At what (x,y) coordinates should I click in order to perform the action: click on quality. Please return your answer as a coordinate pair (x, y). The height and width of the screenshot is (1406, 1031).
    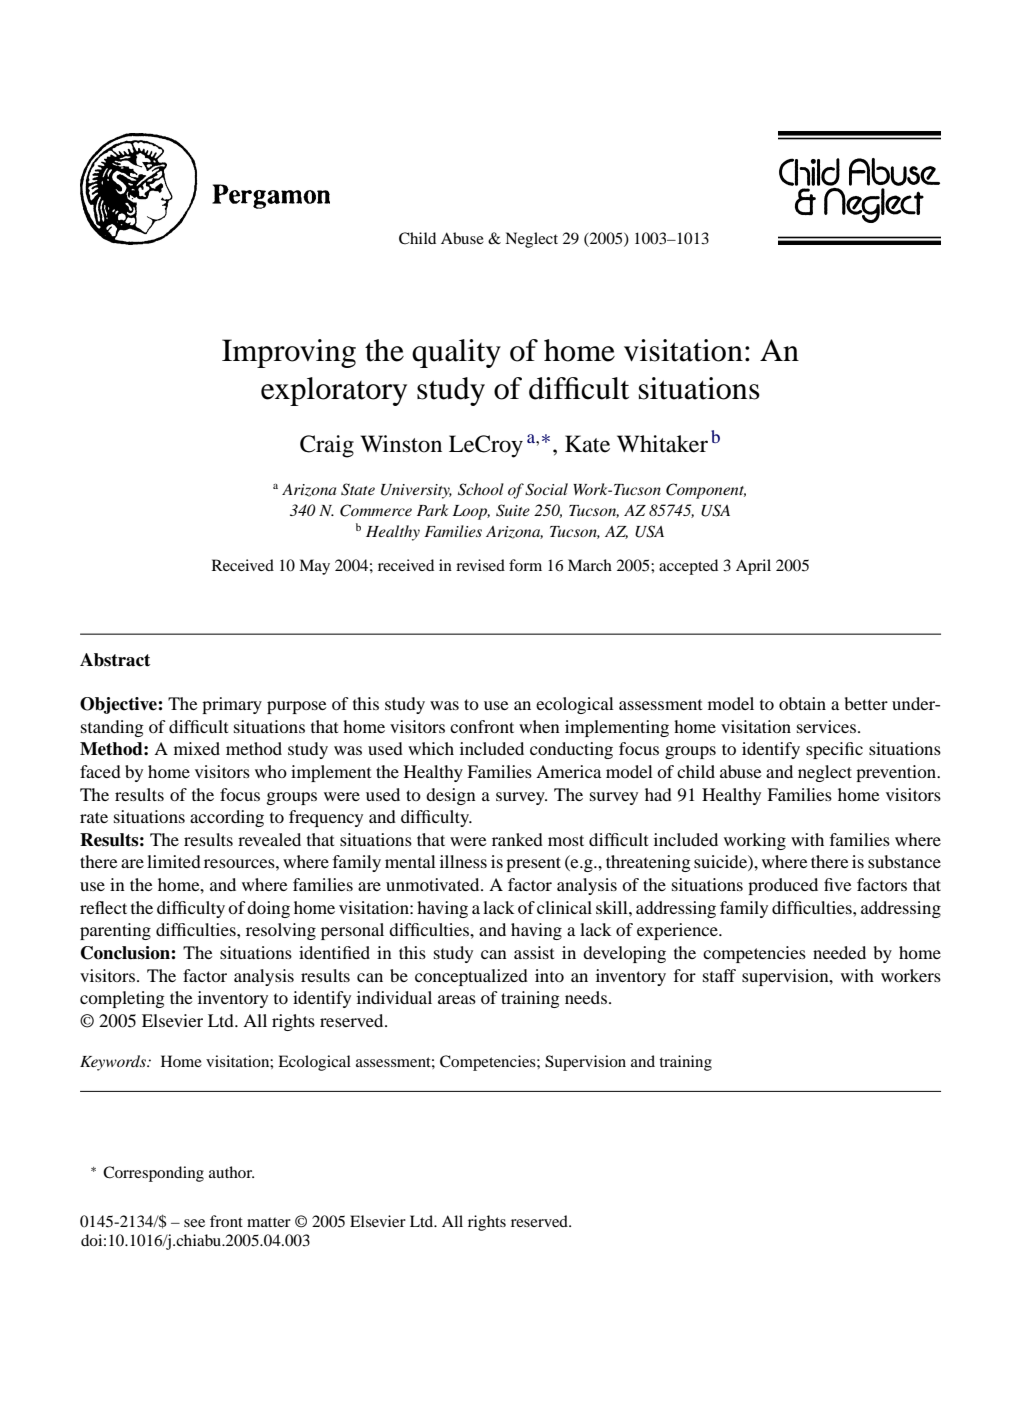
    Looking at the image, I should click on (456, 353).
